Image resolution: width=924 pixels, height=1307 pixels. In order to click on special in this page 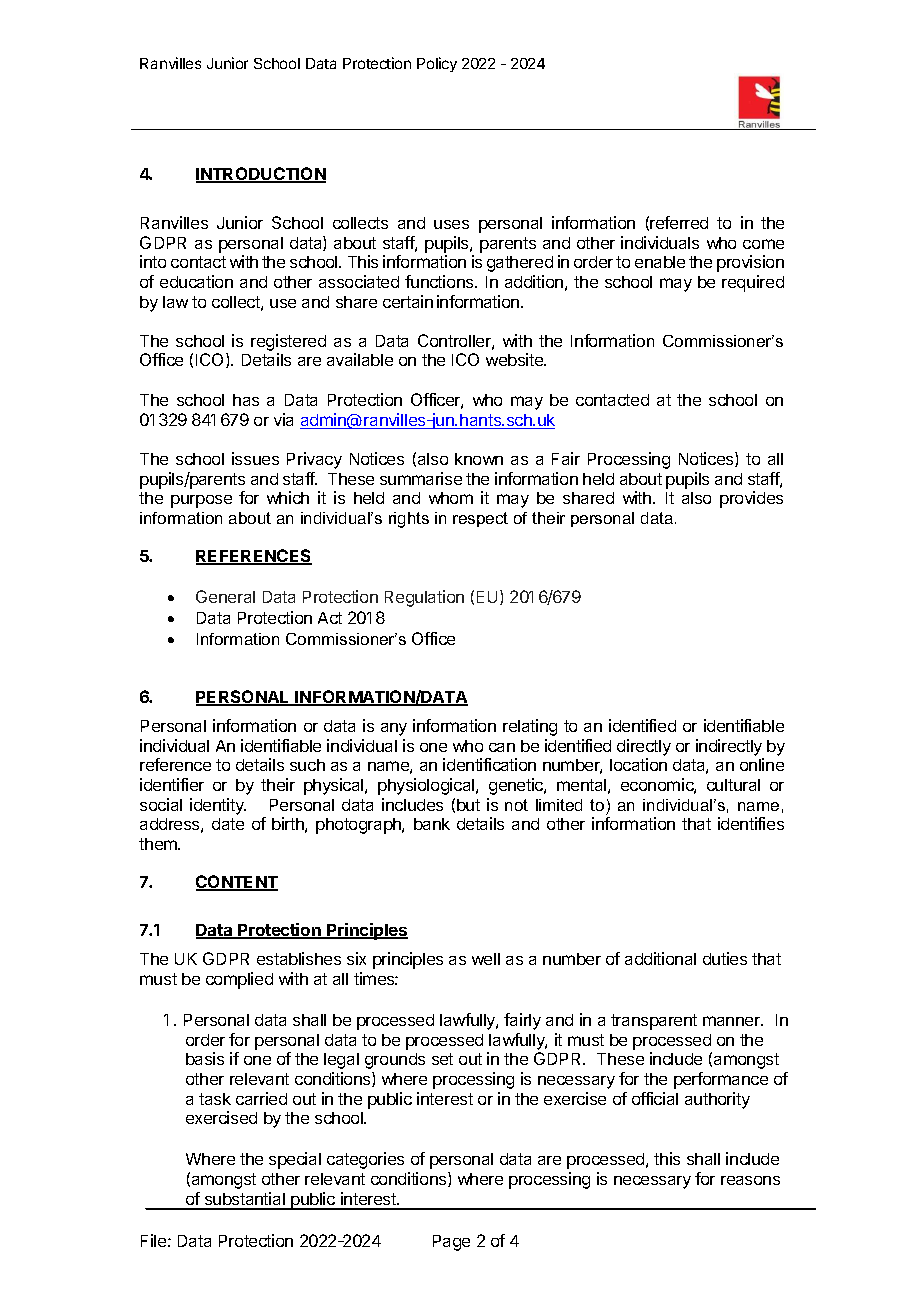, I will do `click(295, 1160)`.
